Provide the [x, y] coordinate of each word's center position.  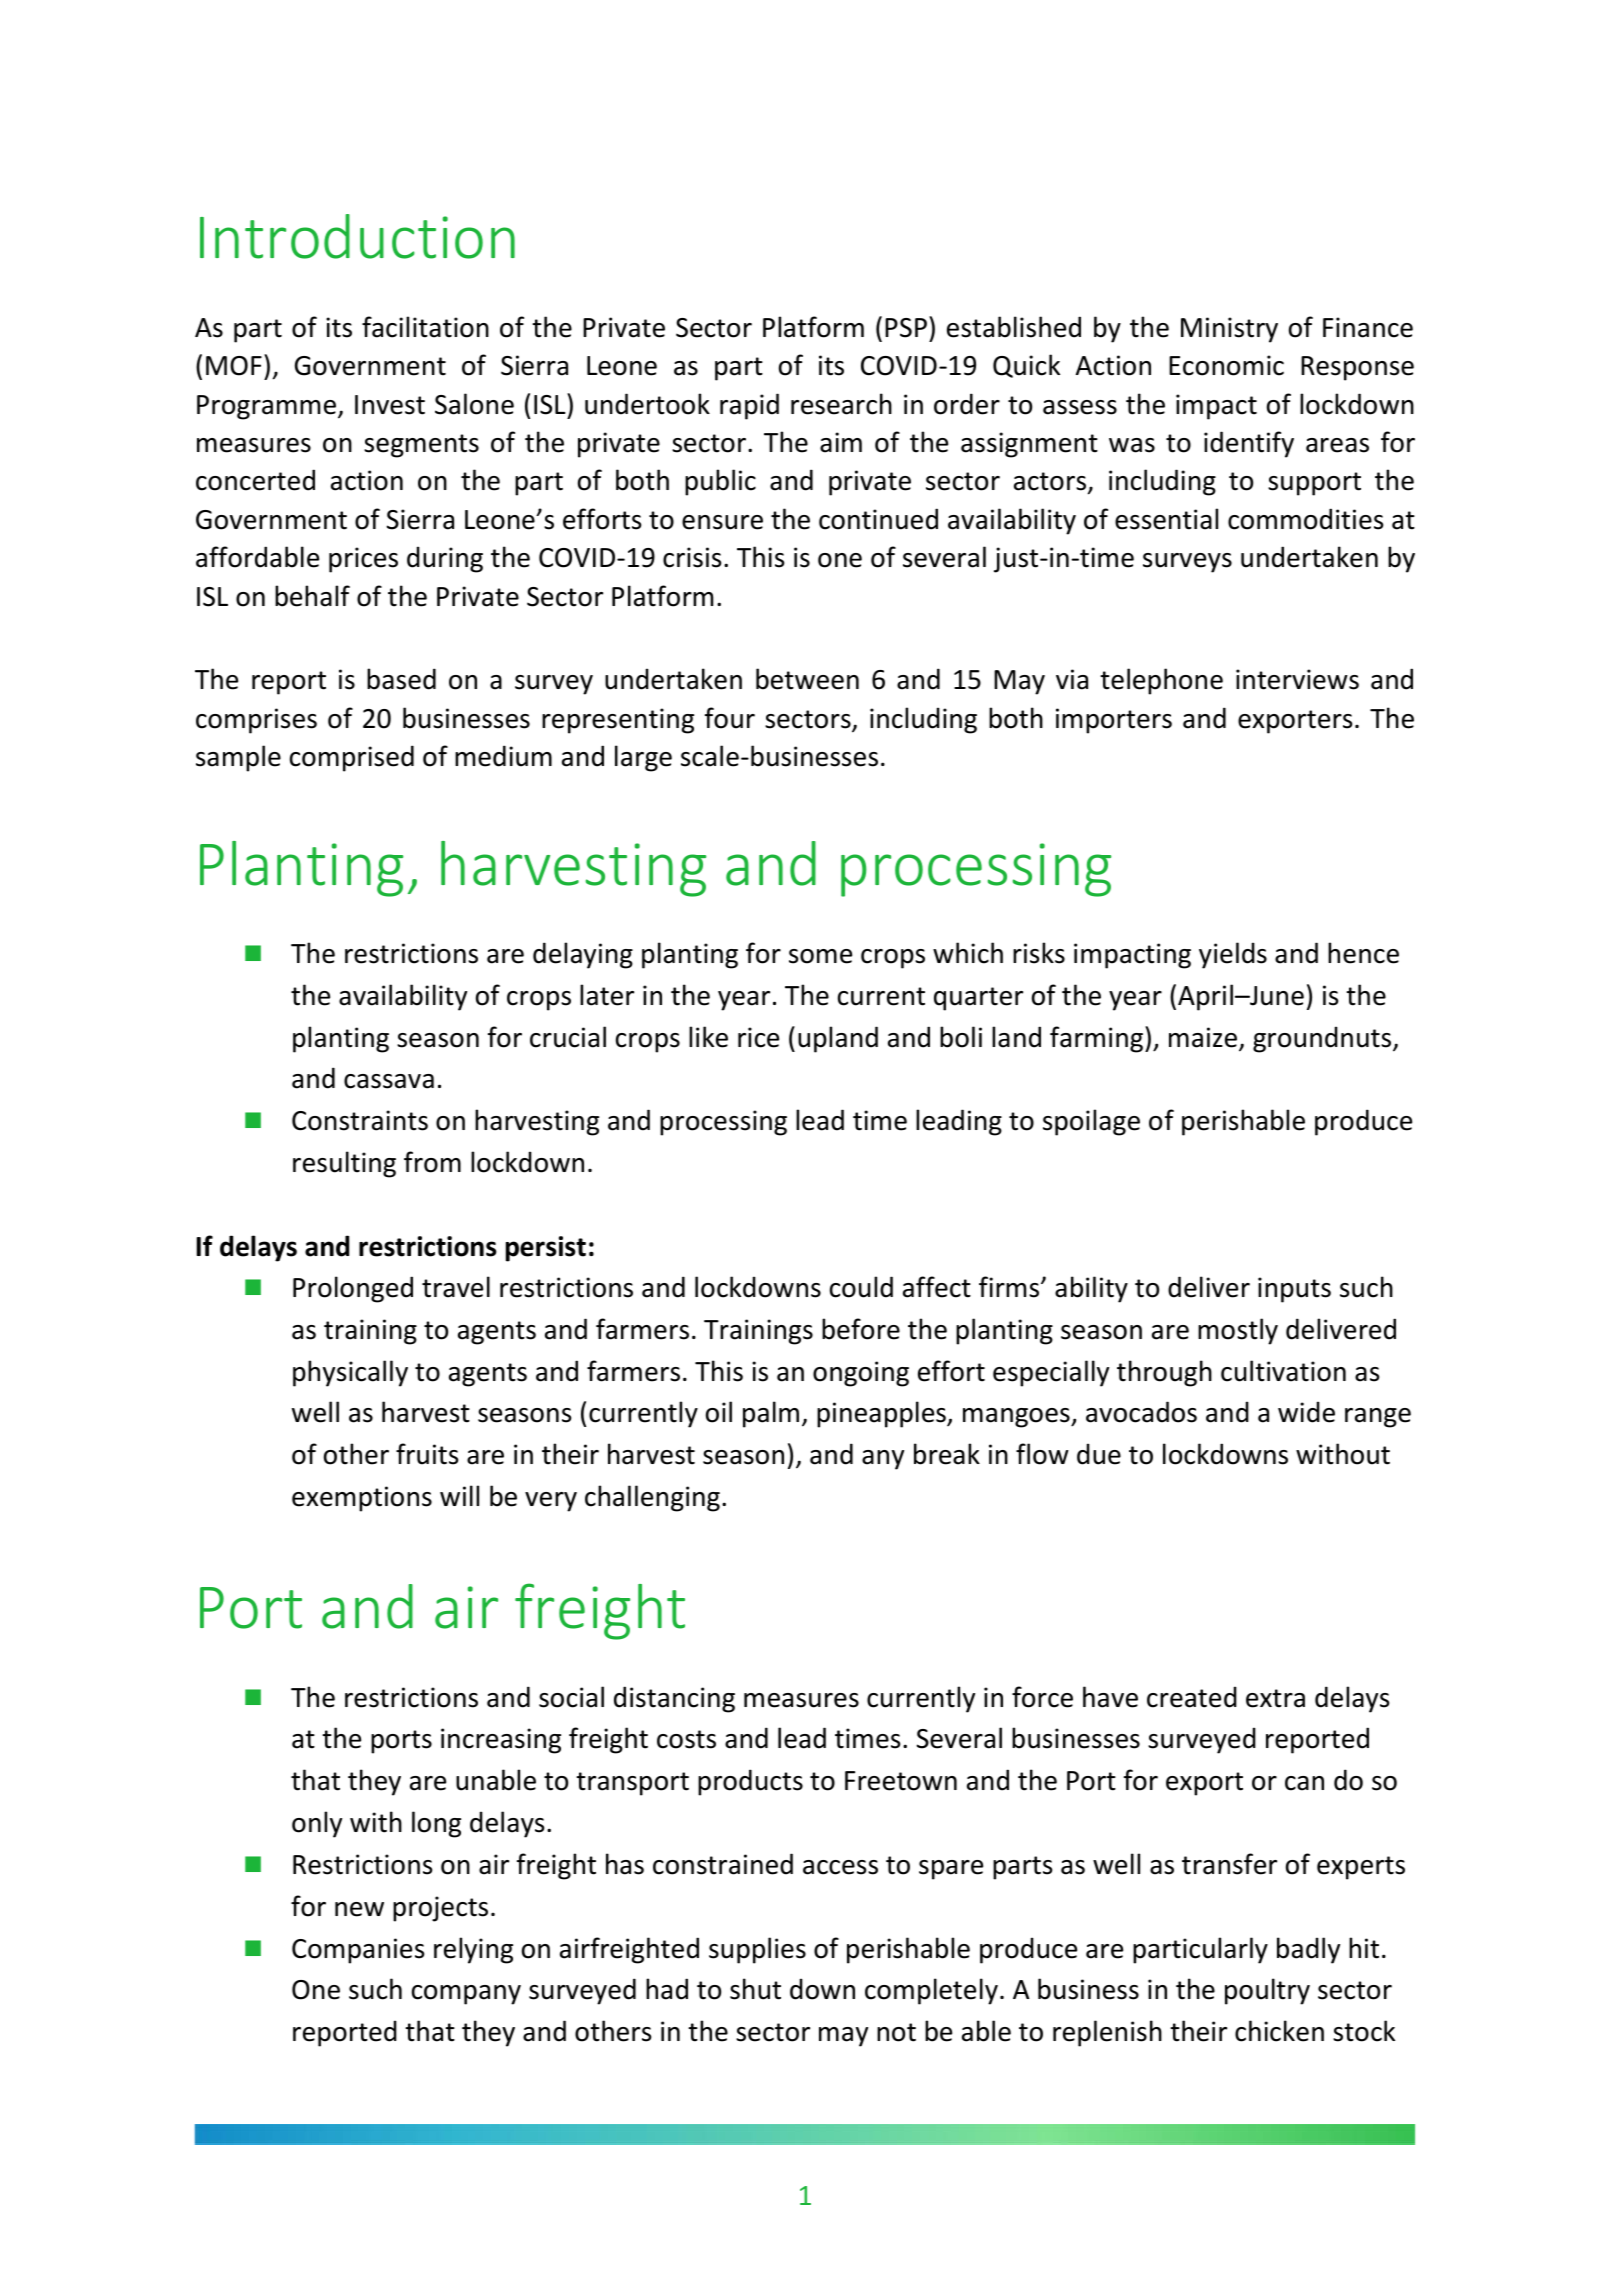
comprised [352, 758]
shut [755, 1989]
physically [350, 1373]
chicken [1279, 2031]
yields [1233, 955]
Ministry [1229, 330]
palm [771, 1414]
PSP [906, 328]
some [820, 956]
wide [1306, 1412]
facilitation [425, 327]
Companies [358, 1951]
